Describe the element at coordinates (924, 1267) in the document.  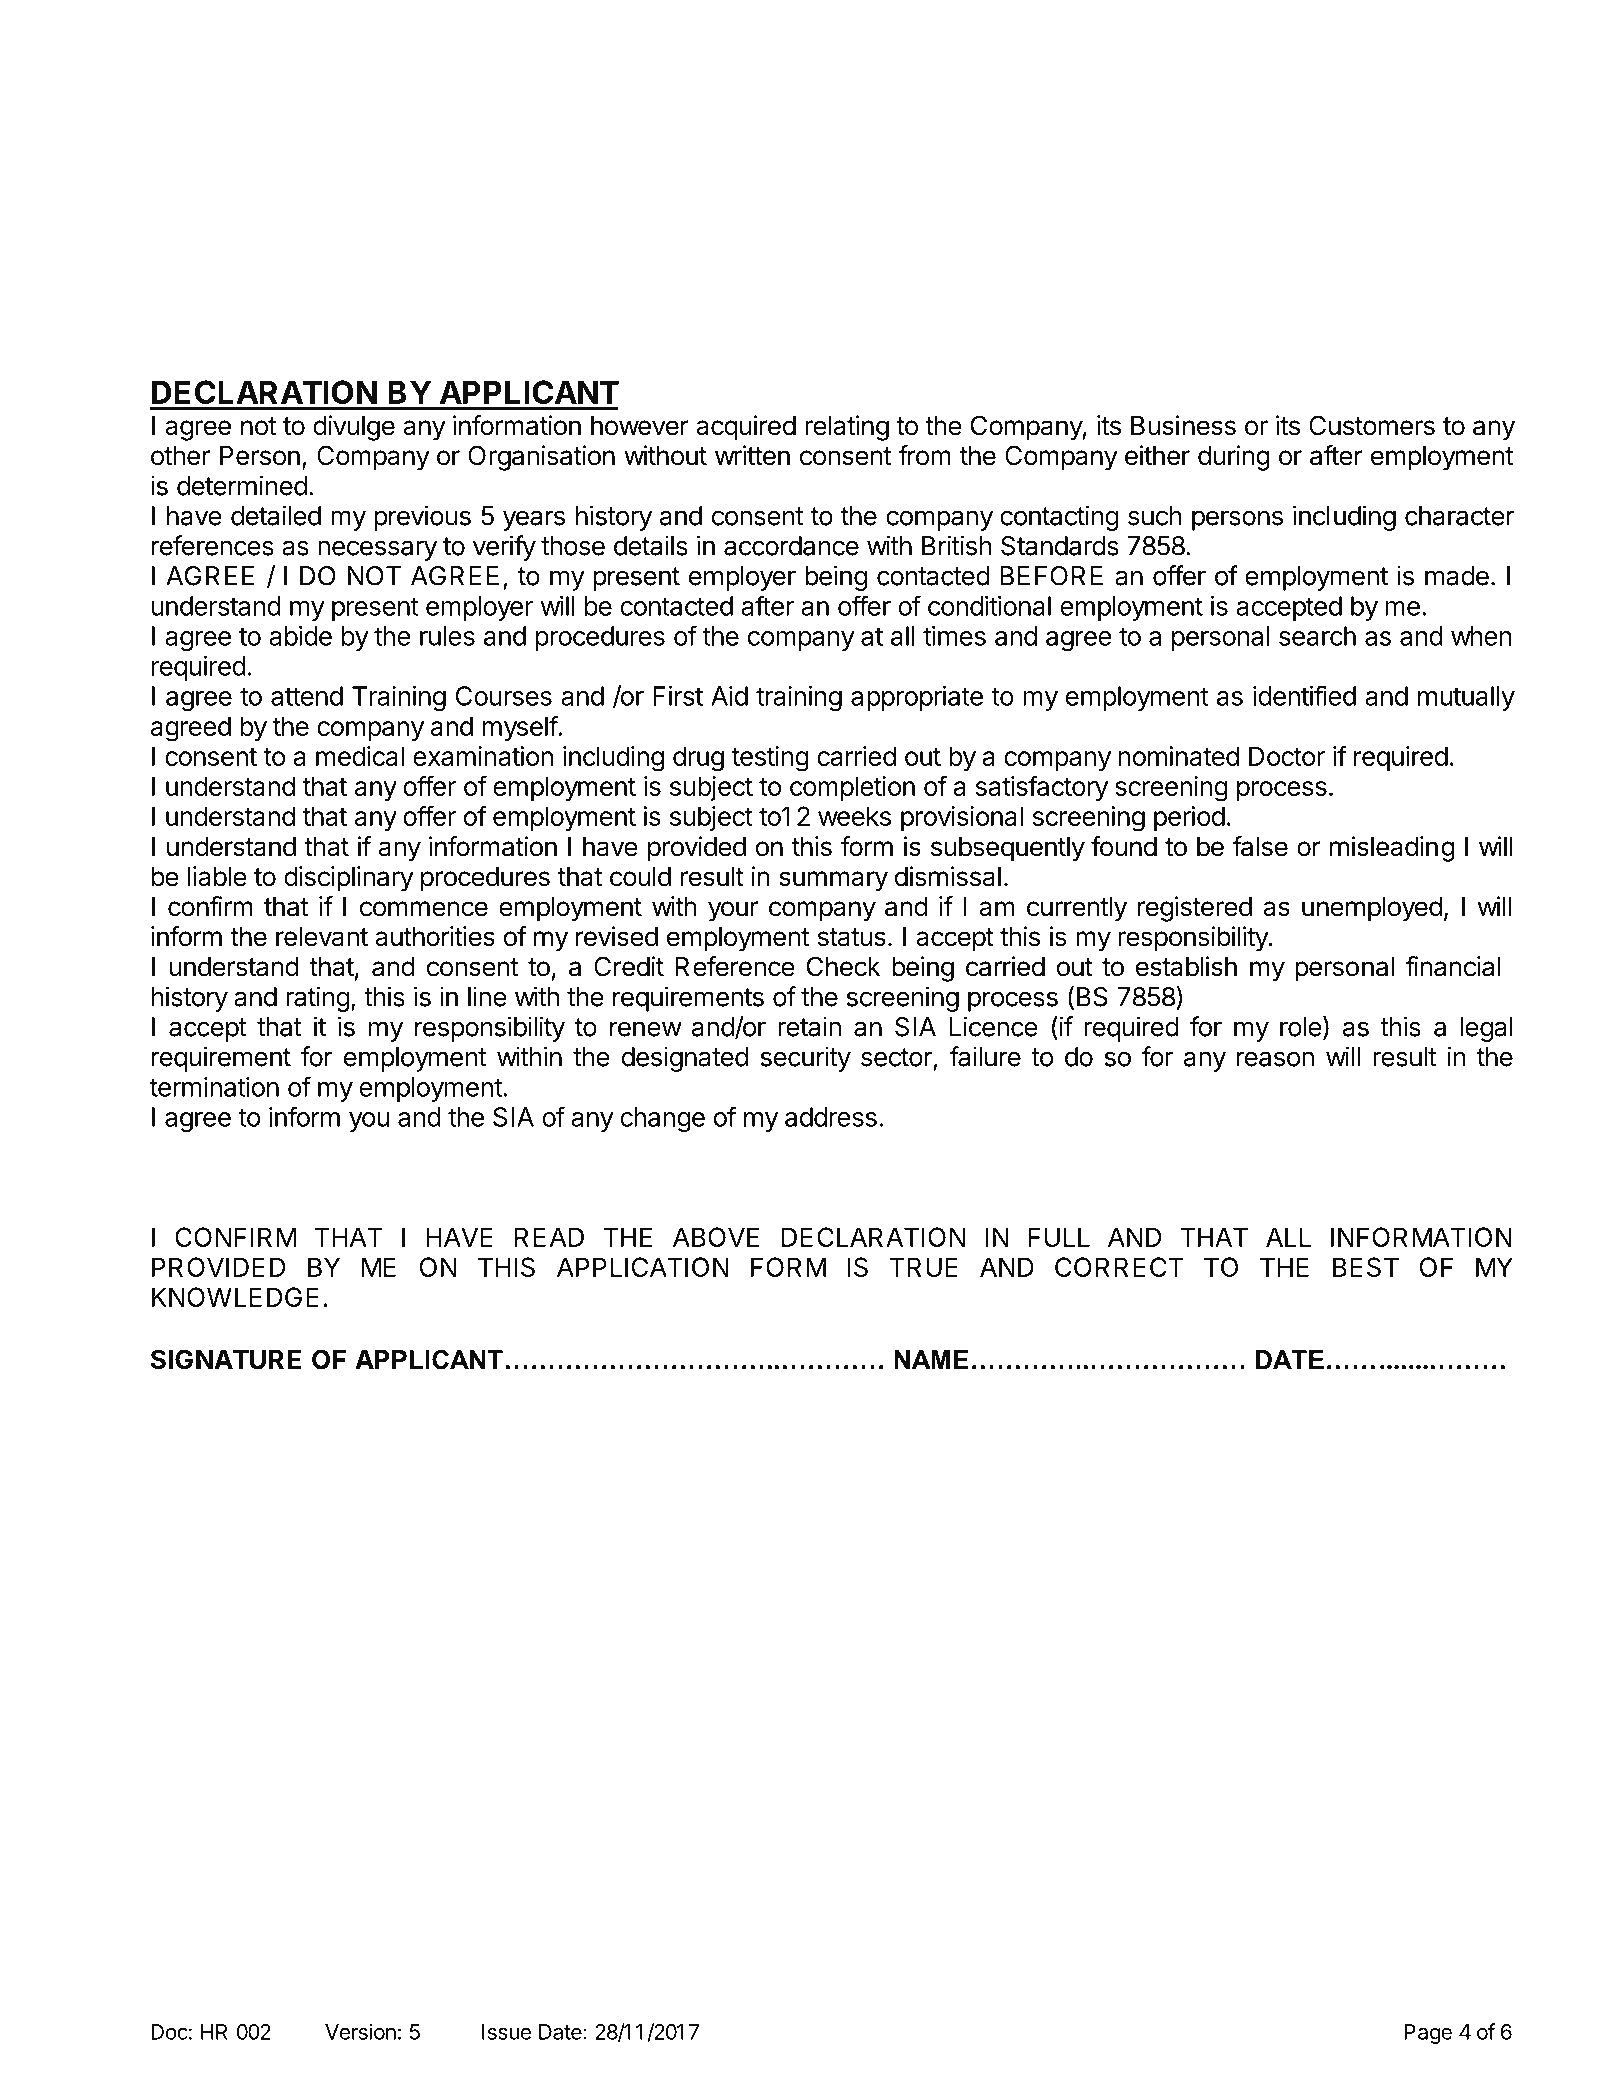
I see `TRUE` at that location.
